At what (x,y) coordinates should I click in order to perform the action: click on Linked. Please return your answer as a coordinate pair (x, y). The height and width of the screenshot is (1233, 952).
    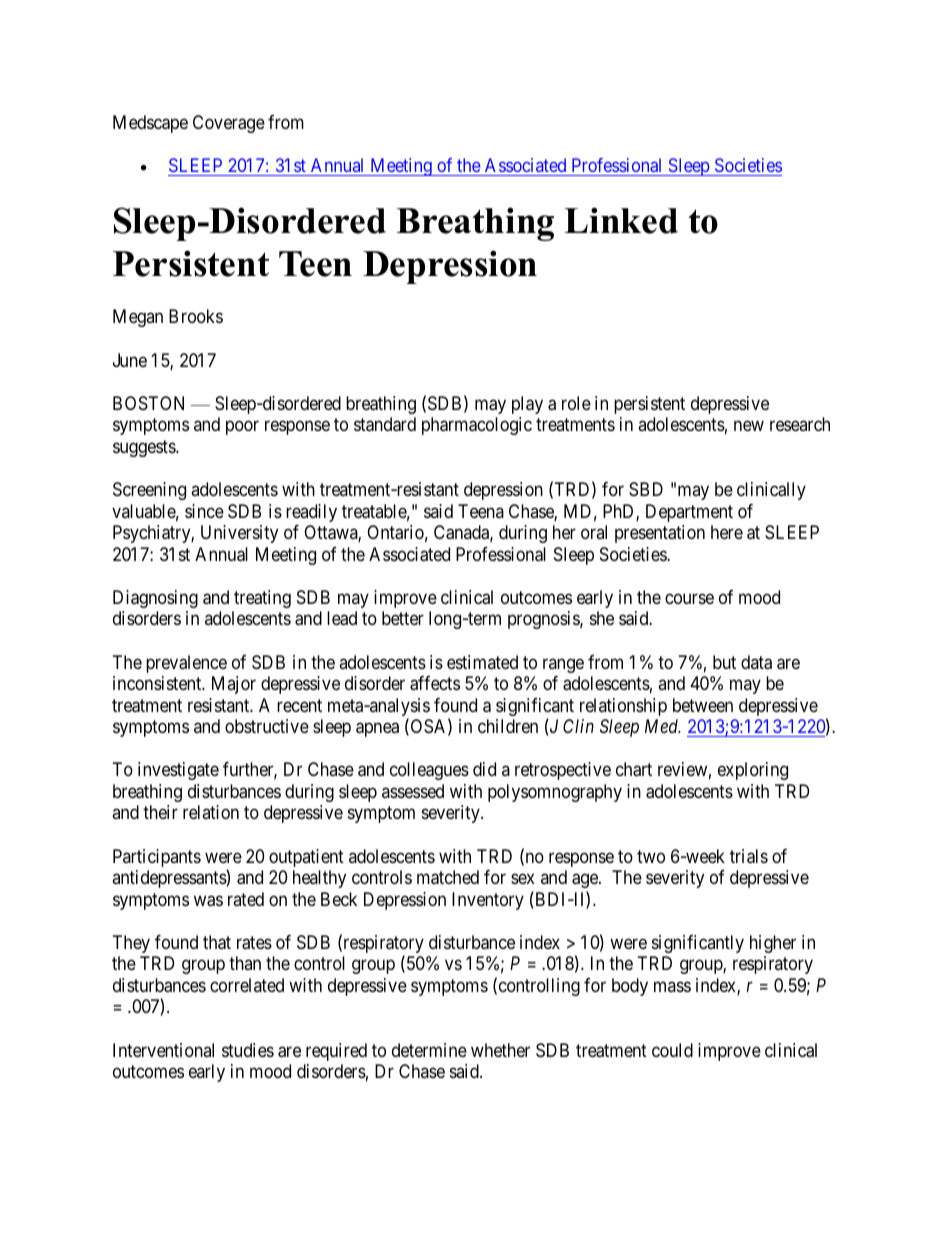
    Looking at the image, I should click on (621, 220).
